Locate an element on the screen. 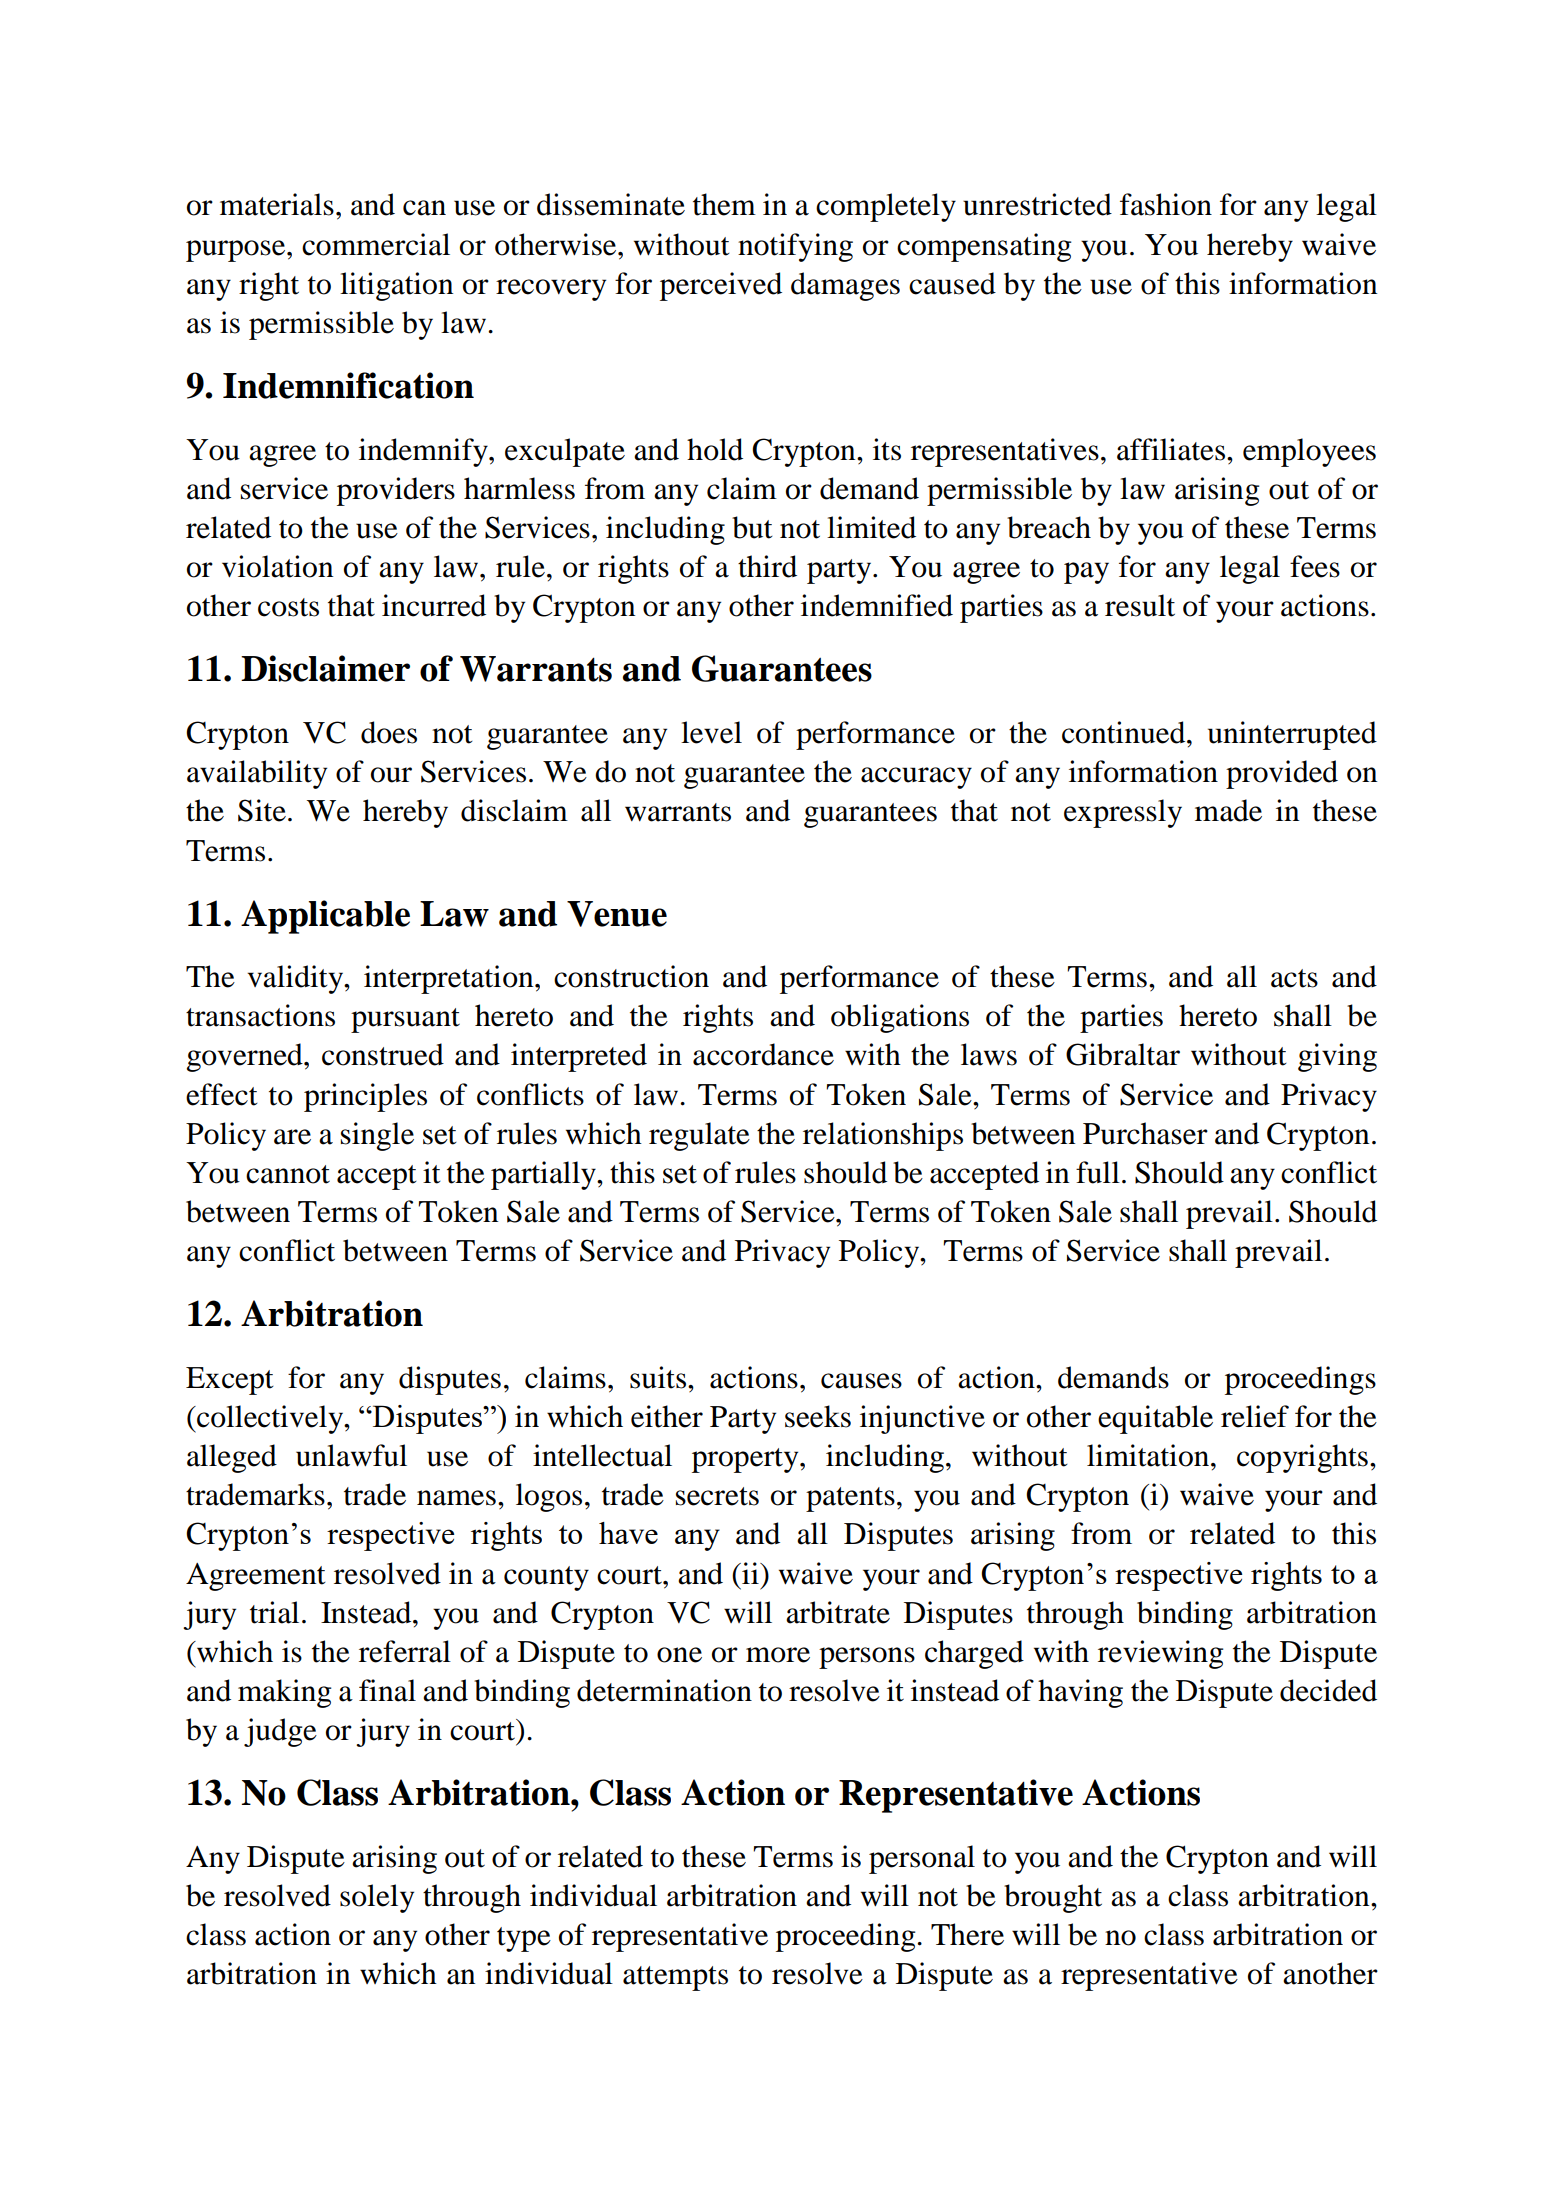 The width and height of the screenshot is (1564, 2212). Purchaser is located at coordinates (1145, 1133).
